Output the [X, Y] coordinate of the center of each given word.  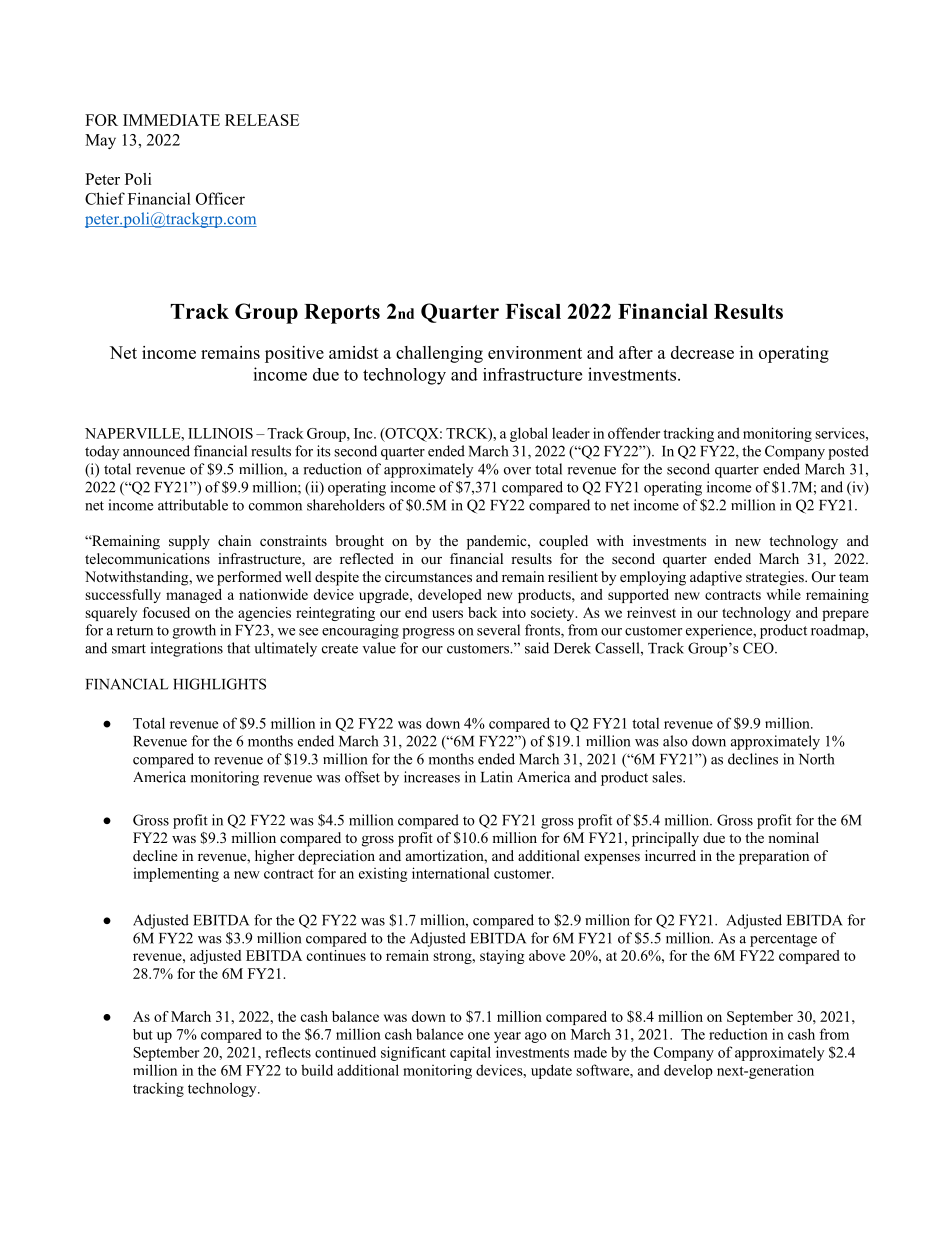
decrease [702, 352]
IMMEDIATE [171, 120]
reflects [288, 1052]
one [479, 1036]
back [482, 612]
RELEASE [262, 120]
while [784, 594]
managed [194, 596]
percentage [783, 940]
